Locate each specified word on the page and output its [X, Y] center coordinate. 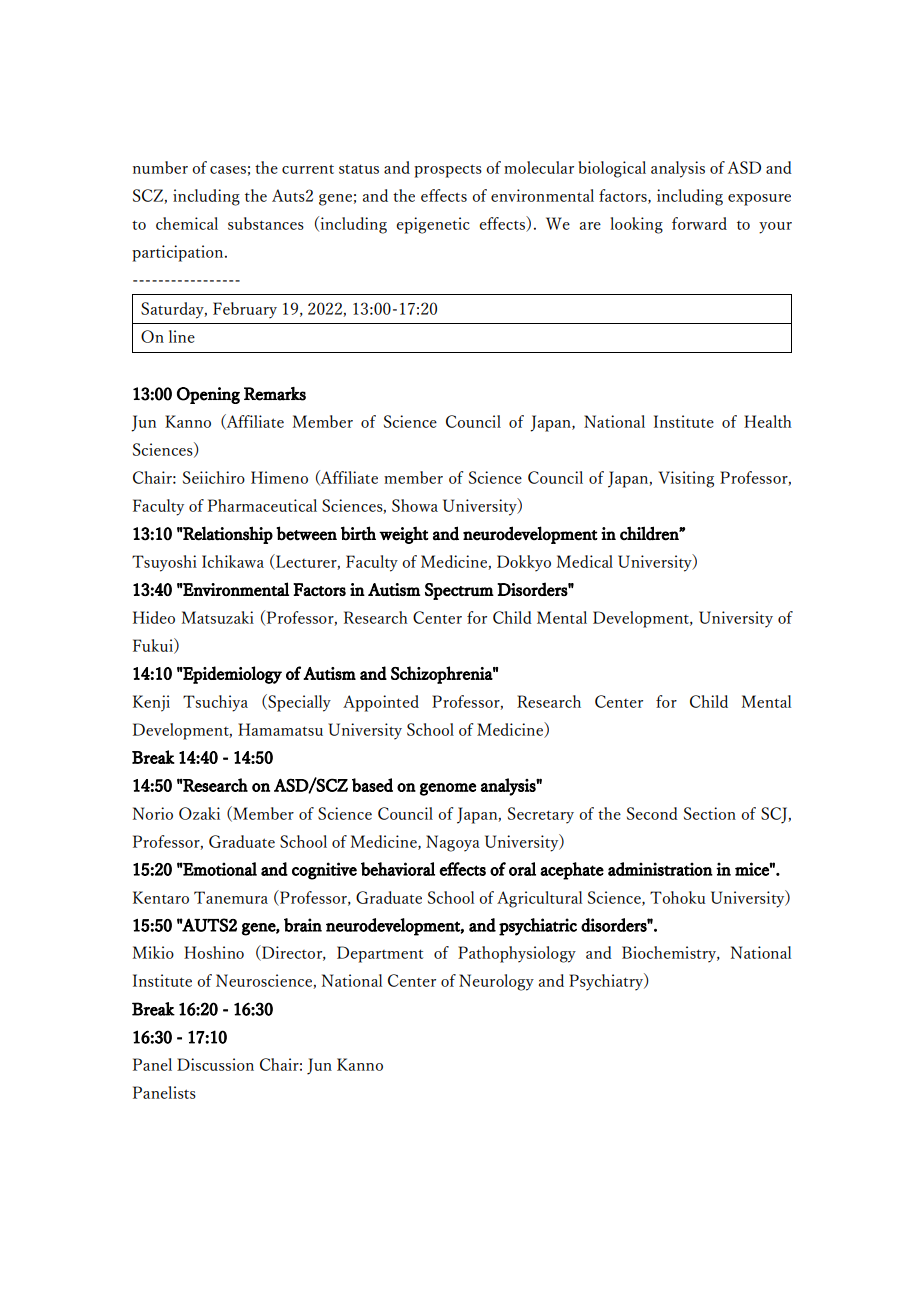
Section [710, 813]
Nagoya [453, 843]
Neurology [496, 982]
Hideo [154, 617]
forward [699, 223]
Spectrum [459, 591]
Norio [153, 813]
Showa [415, 505]
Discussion [215, 1064]
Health [768, 421]
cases [228, 170]
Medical [585, 561]
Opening [208, 395]
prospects [448, 171]
